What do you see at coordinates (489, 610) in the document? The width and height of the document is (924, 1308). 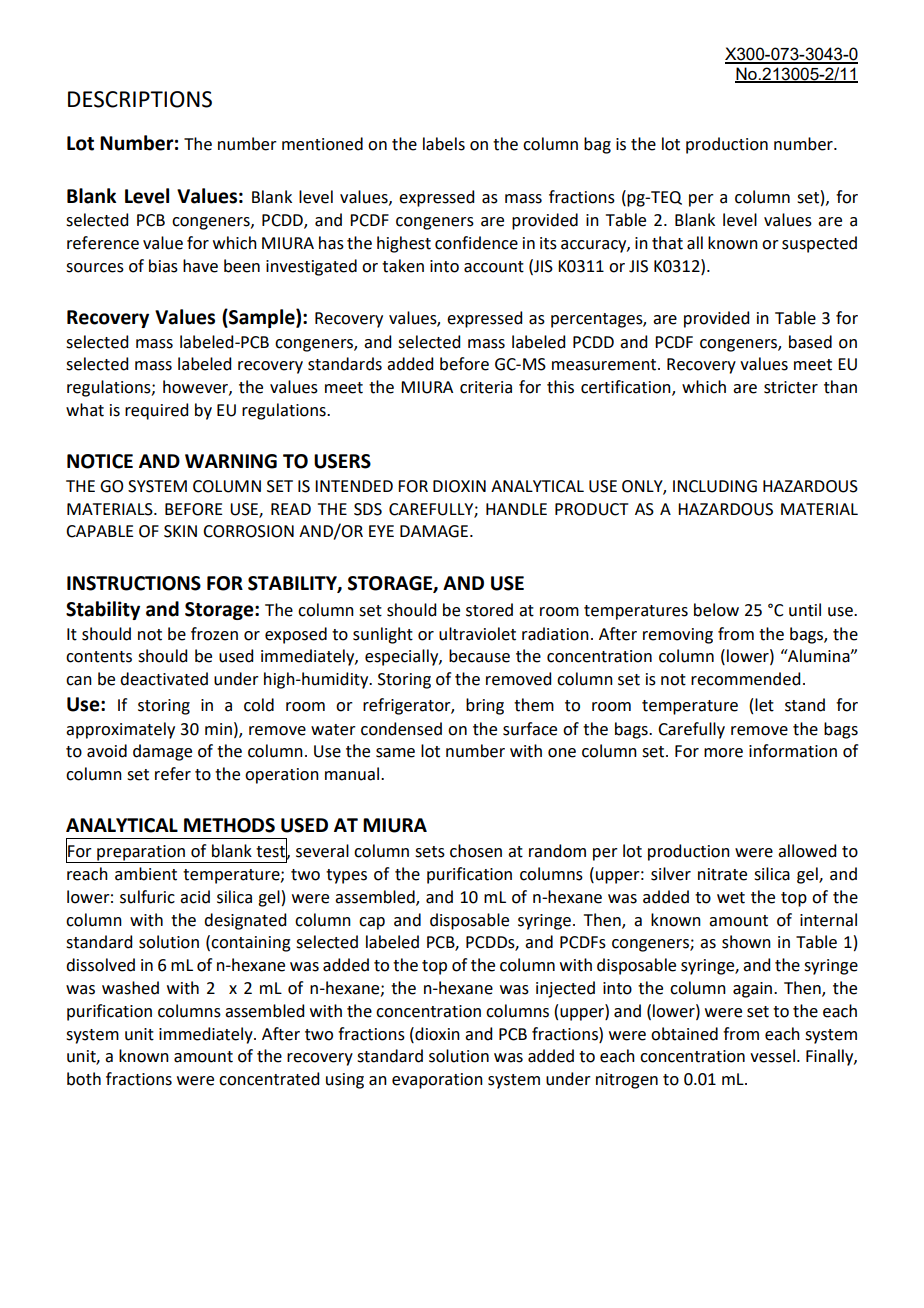 I see `stored` at bounding box center [489, 610].
